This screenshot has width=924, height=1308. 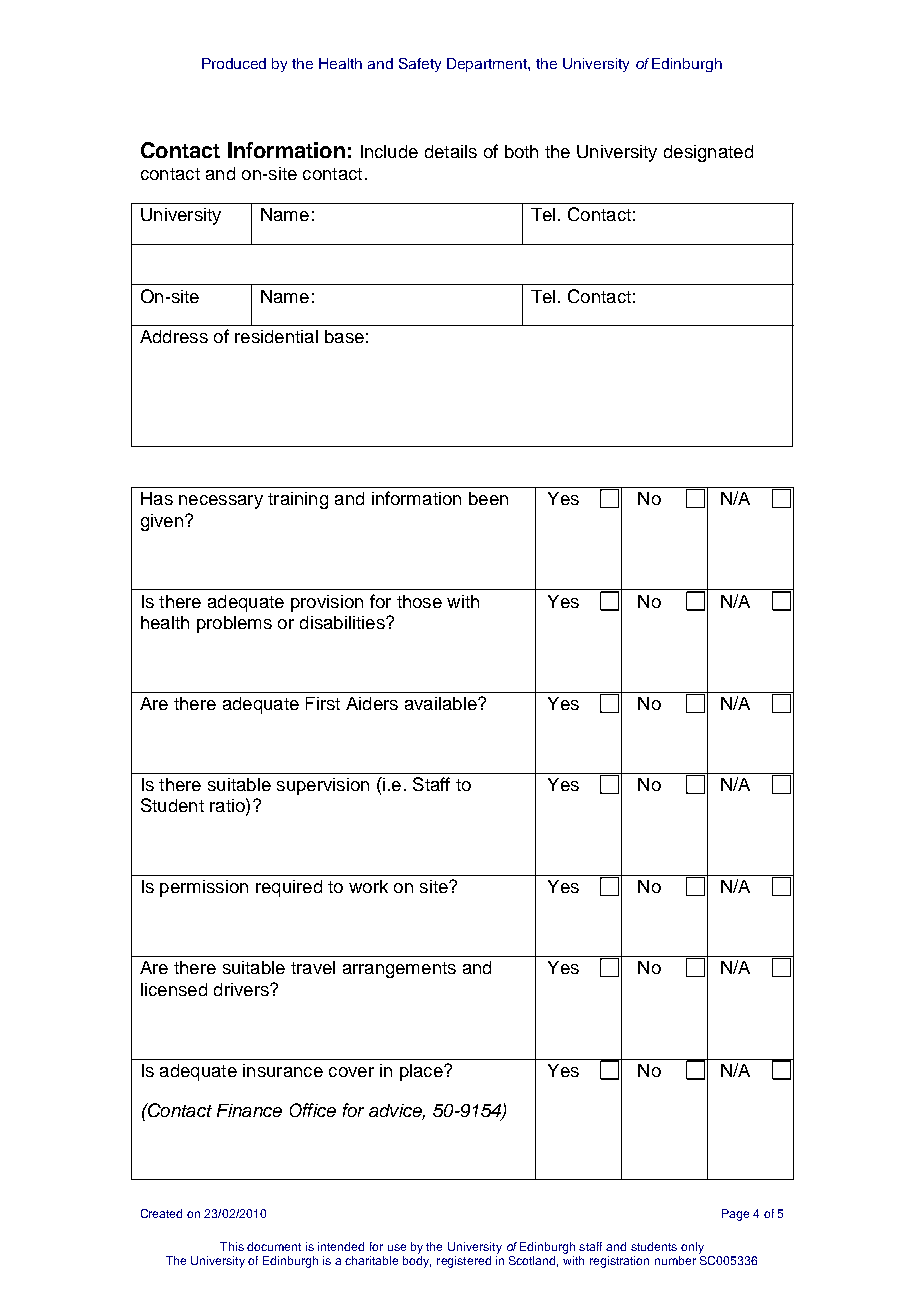 What do you see at coordinates (234, 63) in the screenshot?
I see `Produced` at bounding box center [234, 63].
